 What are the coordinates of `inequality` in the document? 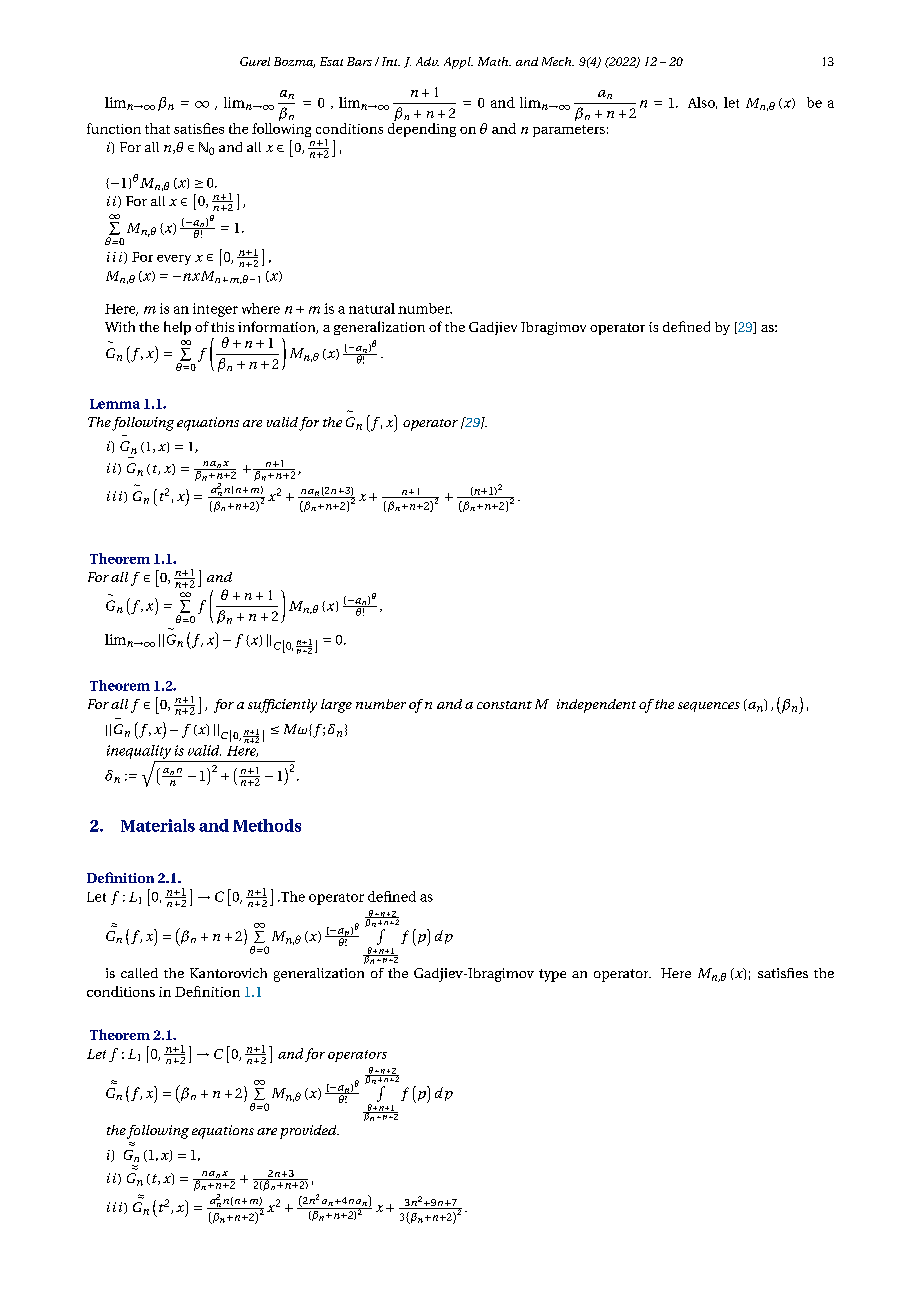 It's located at (139, 752).
